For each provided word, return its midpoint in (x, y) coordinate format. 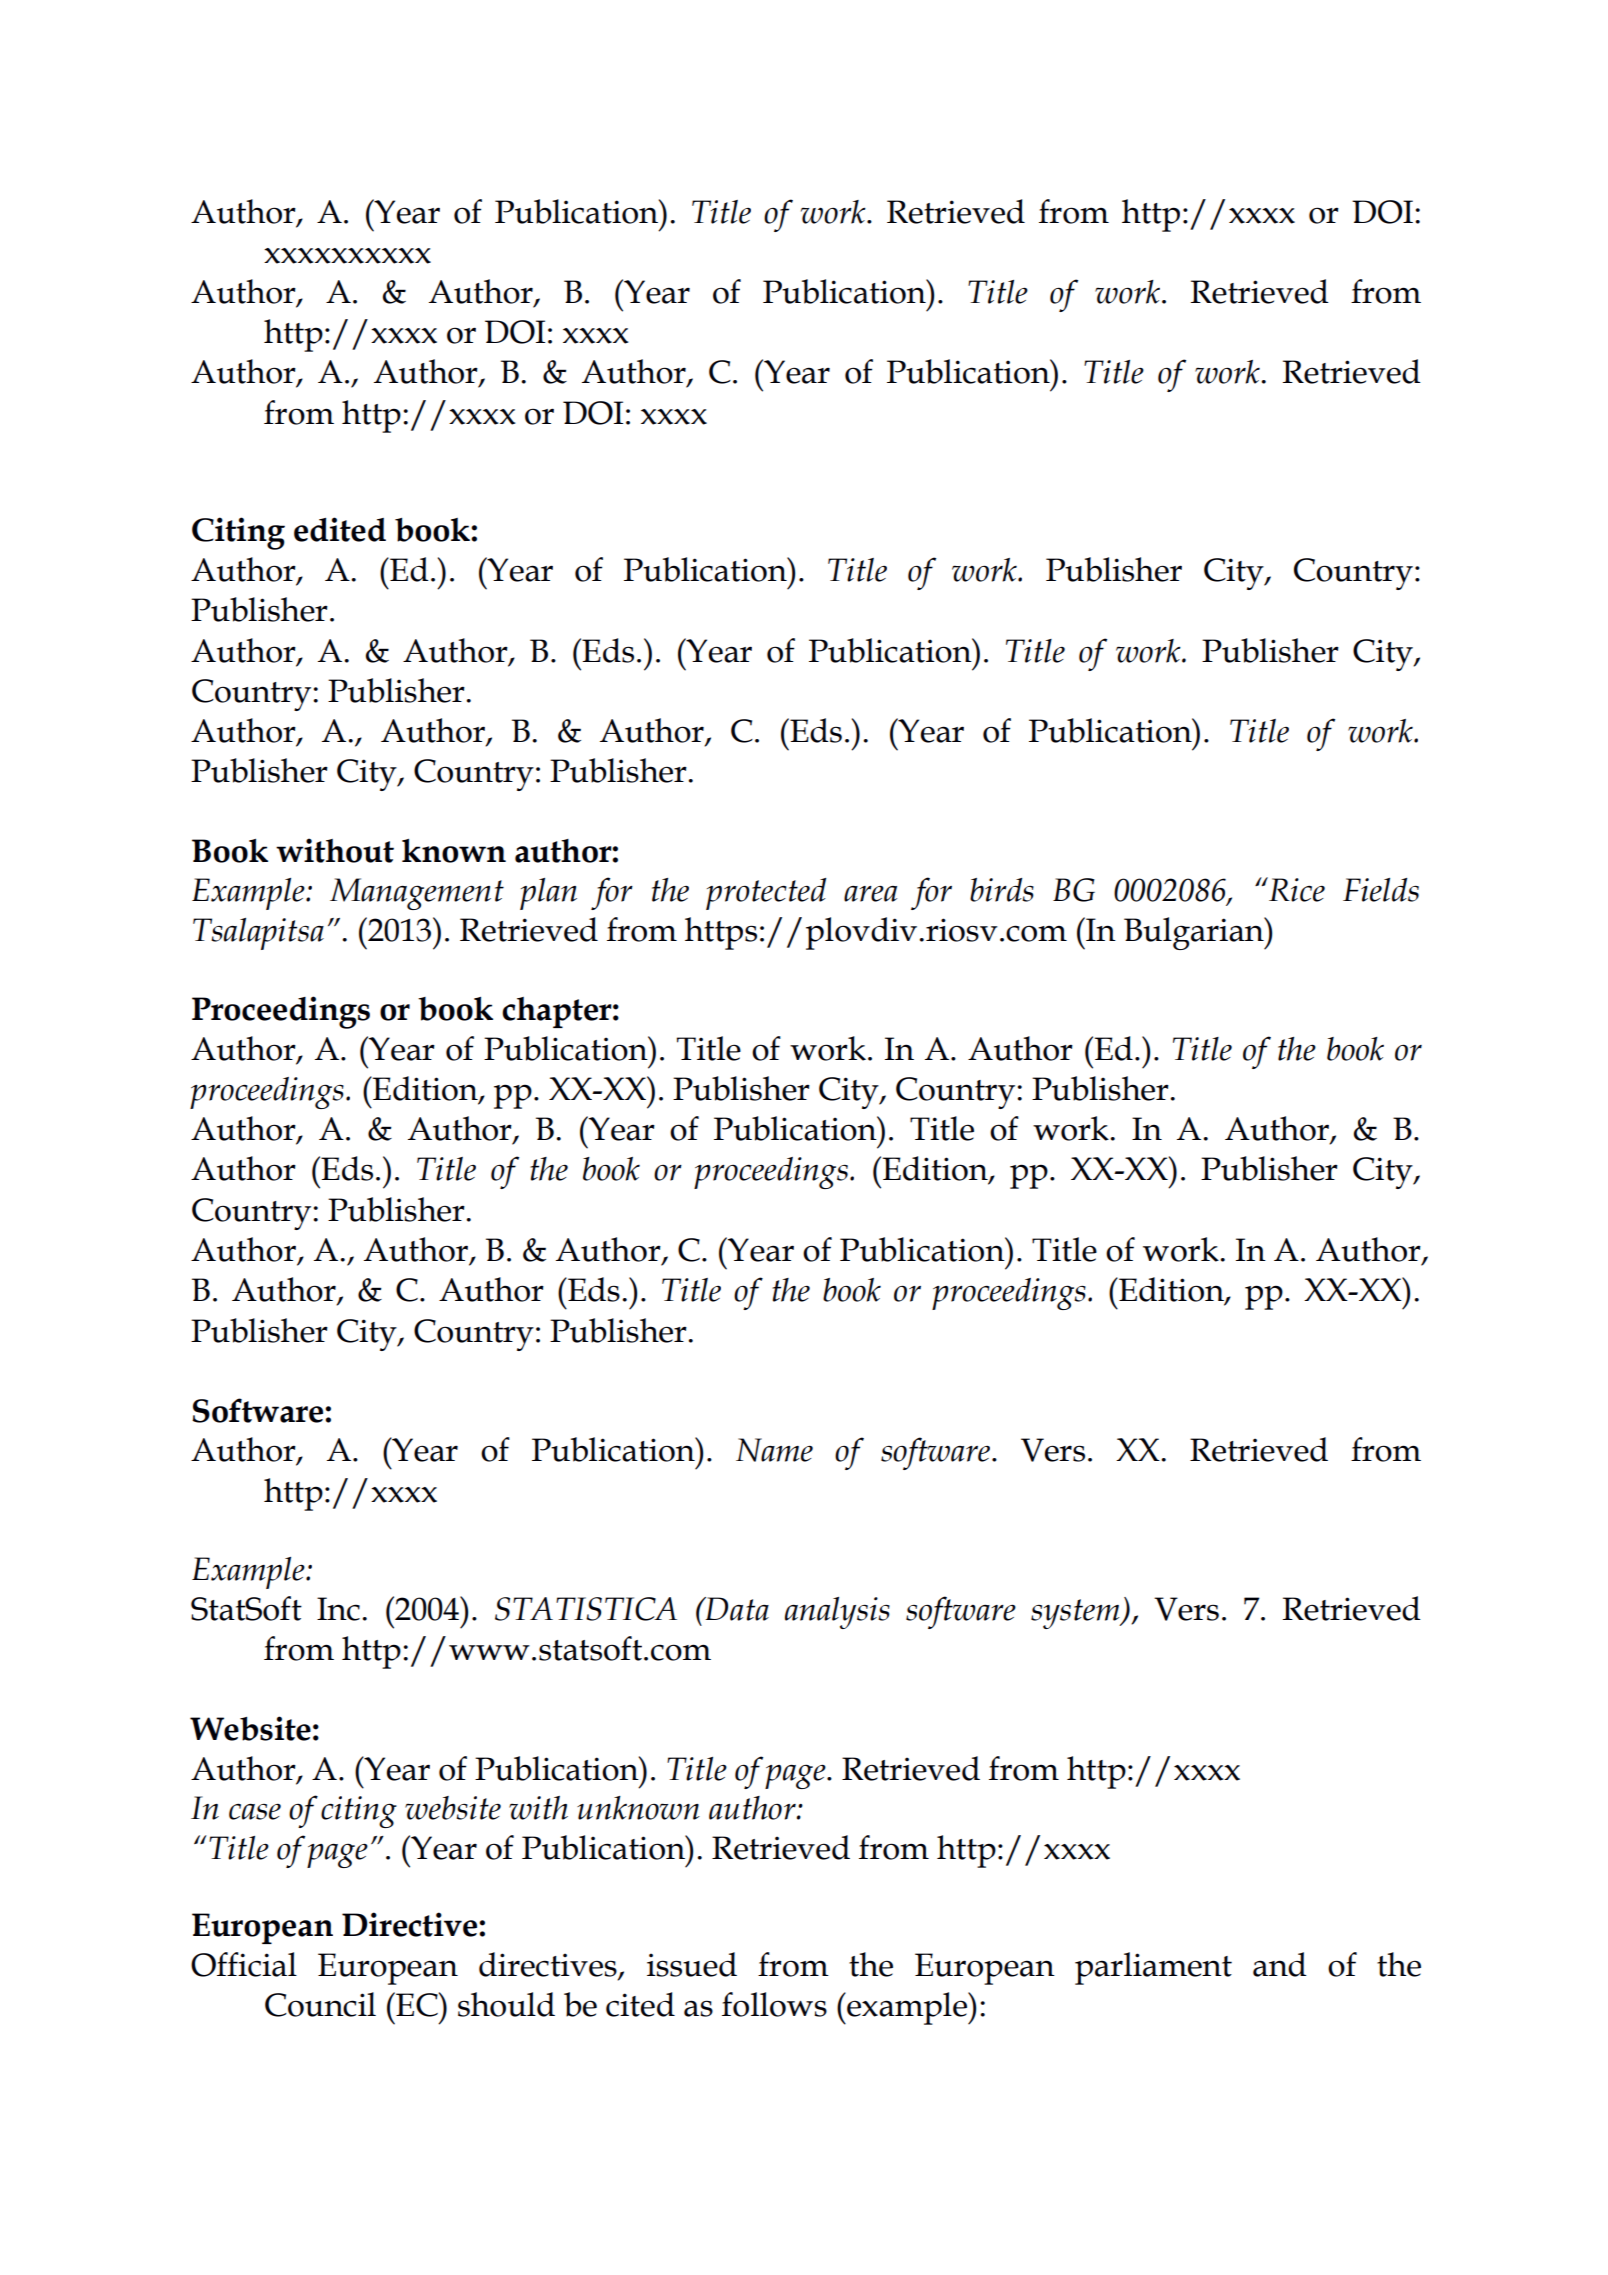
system (1076, 1614)
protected (766, 894)
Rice (1296, 889)
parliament (1153, 1968)
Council (320, 2004)
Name (774, 1450)
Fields (1381, 890)
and (1280, 1964)
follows (774, 2004)
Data (736, 1609)
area (870, 893)
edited (340, 529)
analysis (837, 1613)
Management (417, 894)
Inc (338, 1609)
